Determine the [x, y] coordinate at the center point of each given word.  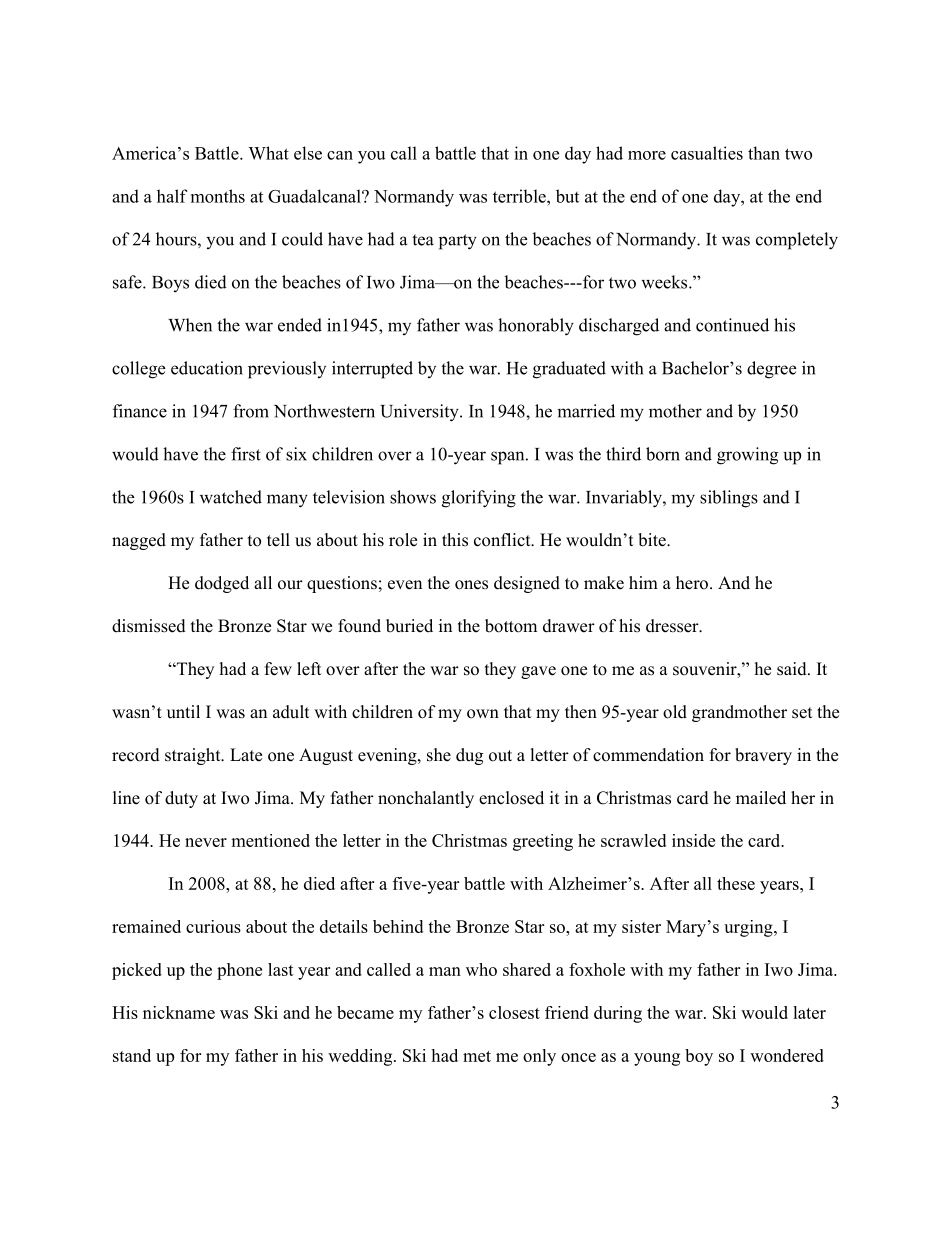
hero [692, 583]
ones [471, 585]
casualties [707, 153]
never [206, 842]
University [420, 413]
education [207, 368]
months [218, 196]
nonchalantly [426, 799]
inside [693, 840]
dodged [222, 584]
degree [771, 370]
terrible [520, 196]
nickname [179, 1012]
